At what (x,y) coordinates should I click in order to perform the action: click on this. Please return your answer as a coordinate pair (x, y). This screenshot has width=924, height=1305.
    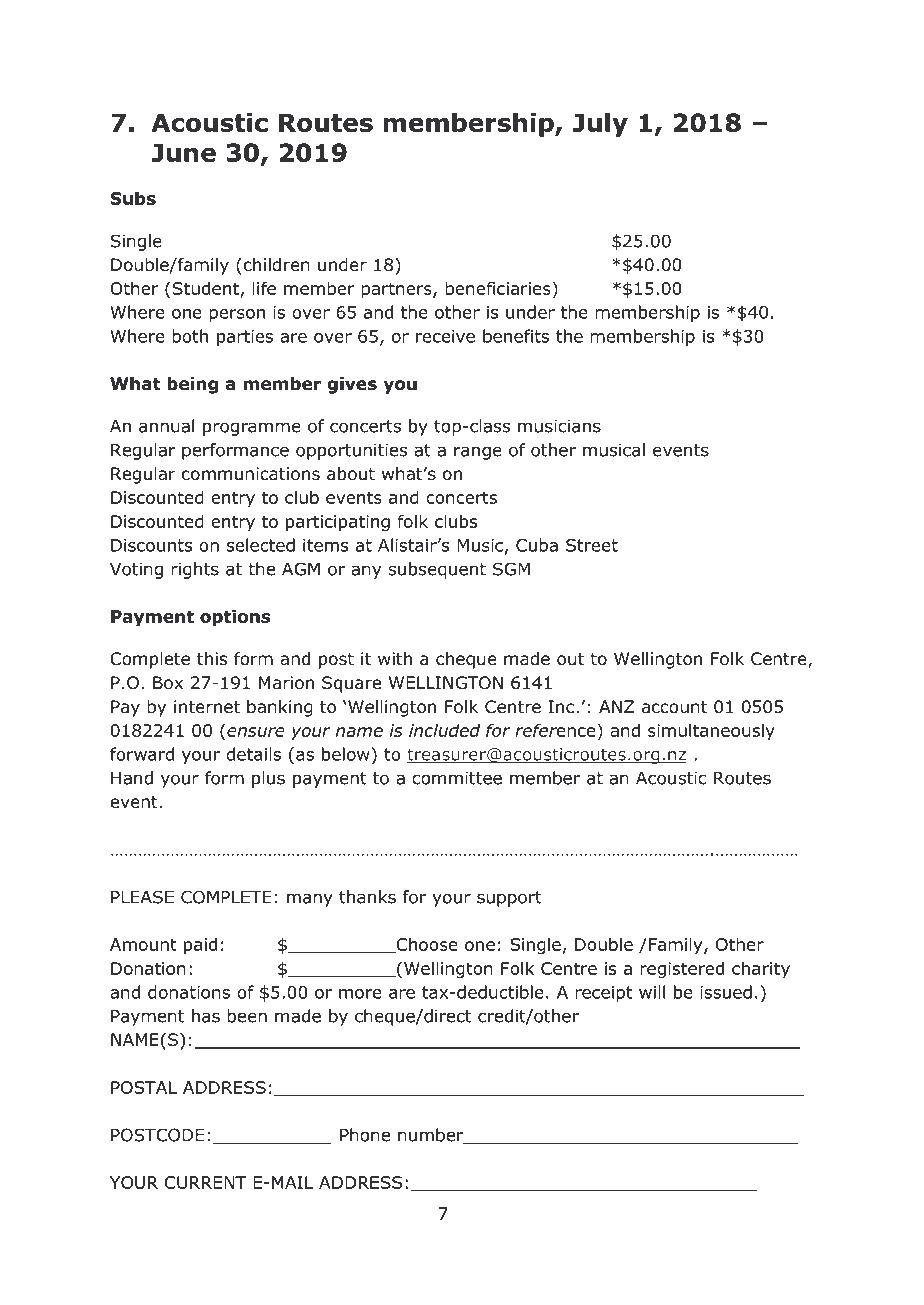
    Looking at the image, I should click on (212, 658).
